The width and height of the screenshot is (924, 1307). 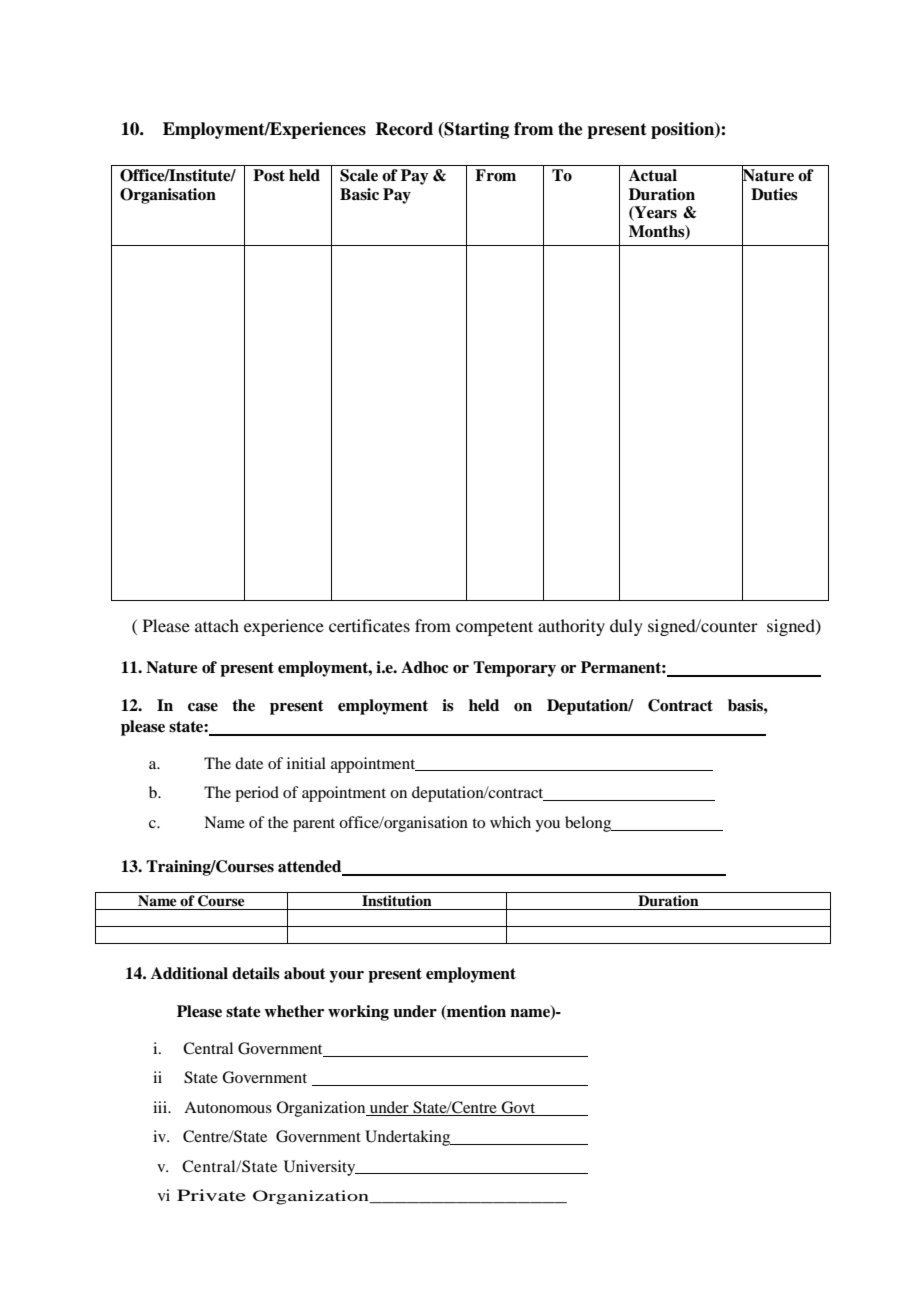 I want to click on Private, so click(x=211, y=1195).
